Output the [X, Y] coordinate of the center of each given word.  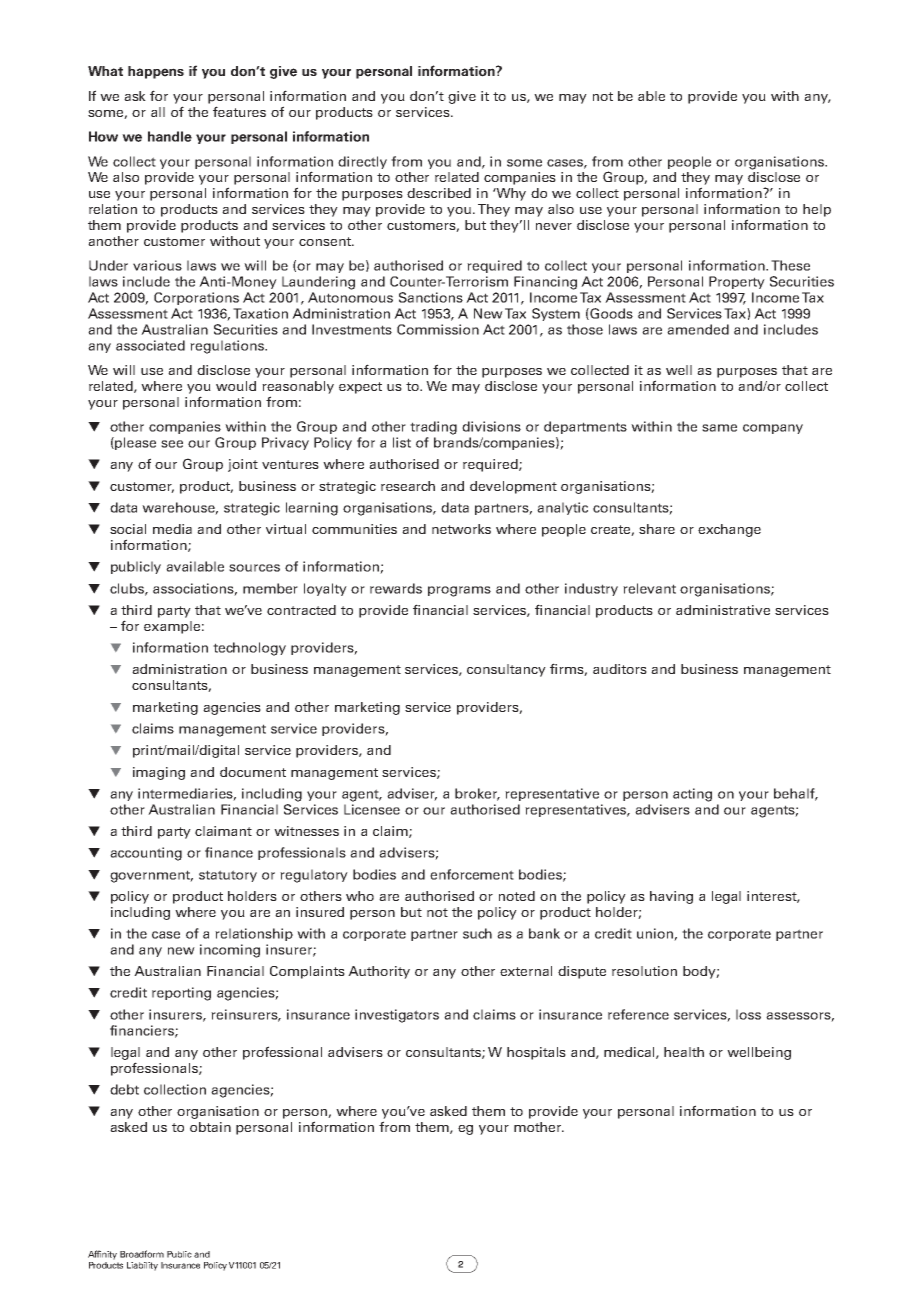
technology [249, 649]
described [439, 193]
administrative [723, 610]
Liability [142, 1266]
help [817, 210]
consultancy [506, 670]
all [158, 112]
